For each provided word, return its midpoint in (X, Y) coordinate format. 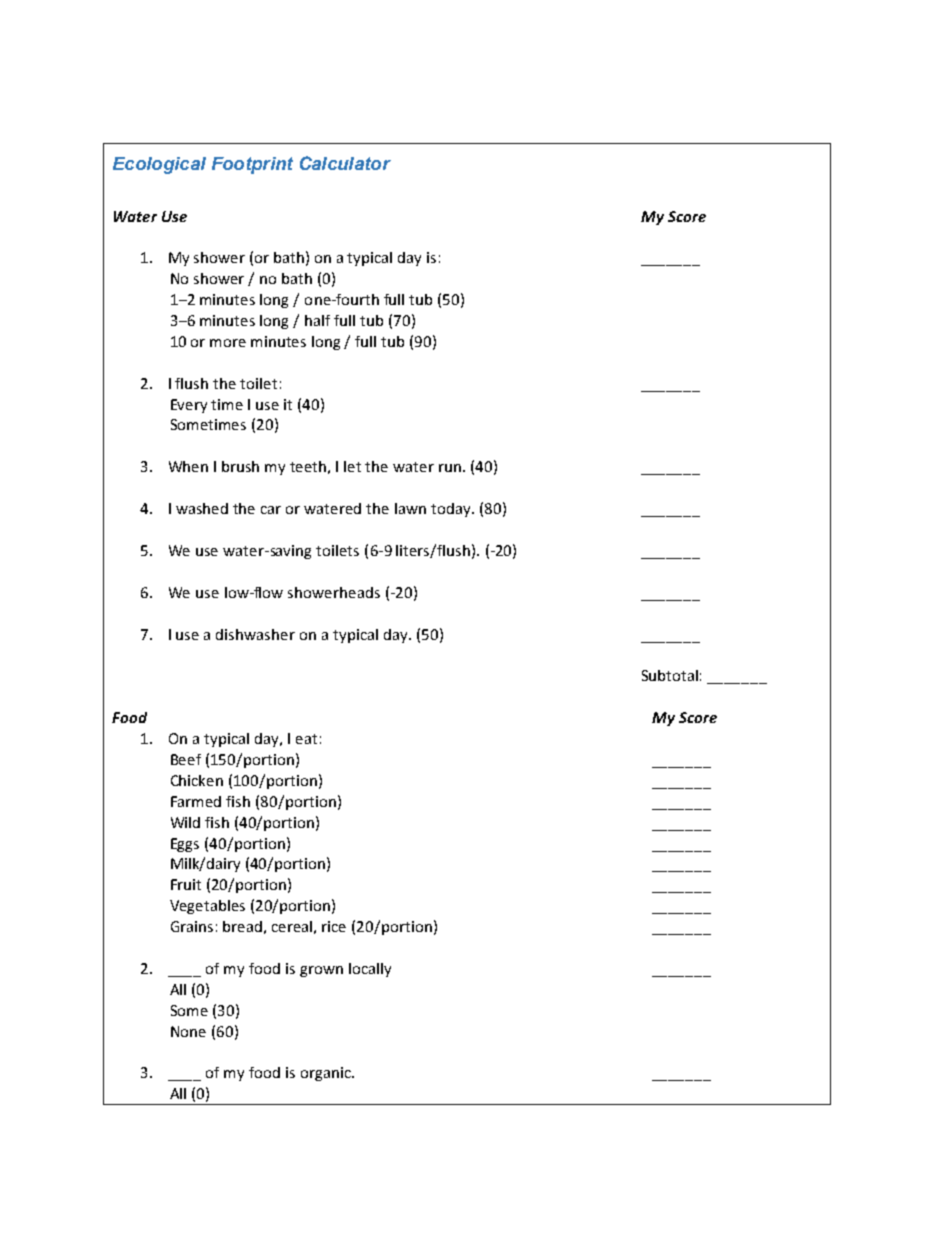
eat (306, 739)
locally (370, 970)
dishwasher (255, 634)
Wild (185, 822)
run (450, 468)
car (271, 510)
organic (327, 1074)
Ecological (159, 165)
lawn (410, 508)
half (317, 320)
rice (334, 926)
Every (189, 406)
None (188, 1031)
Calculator (345, 163)
